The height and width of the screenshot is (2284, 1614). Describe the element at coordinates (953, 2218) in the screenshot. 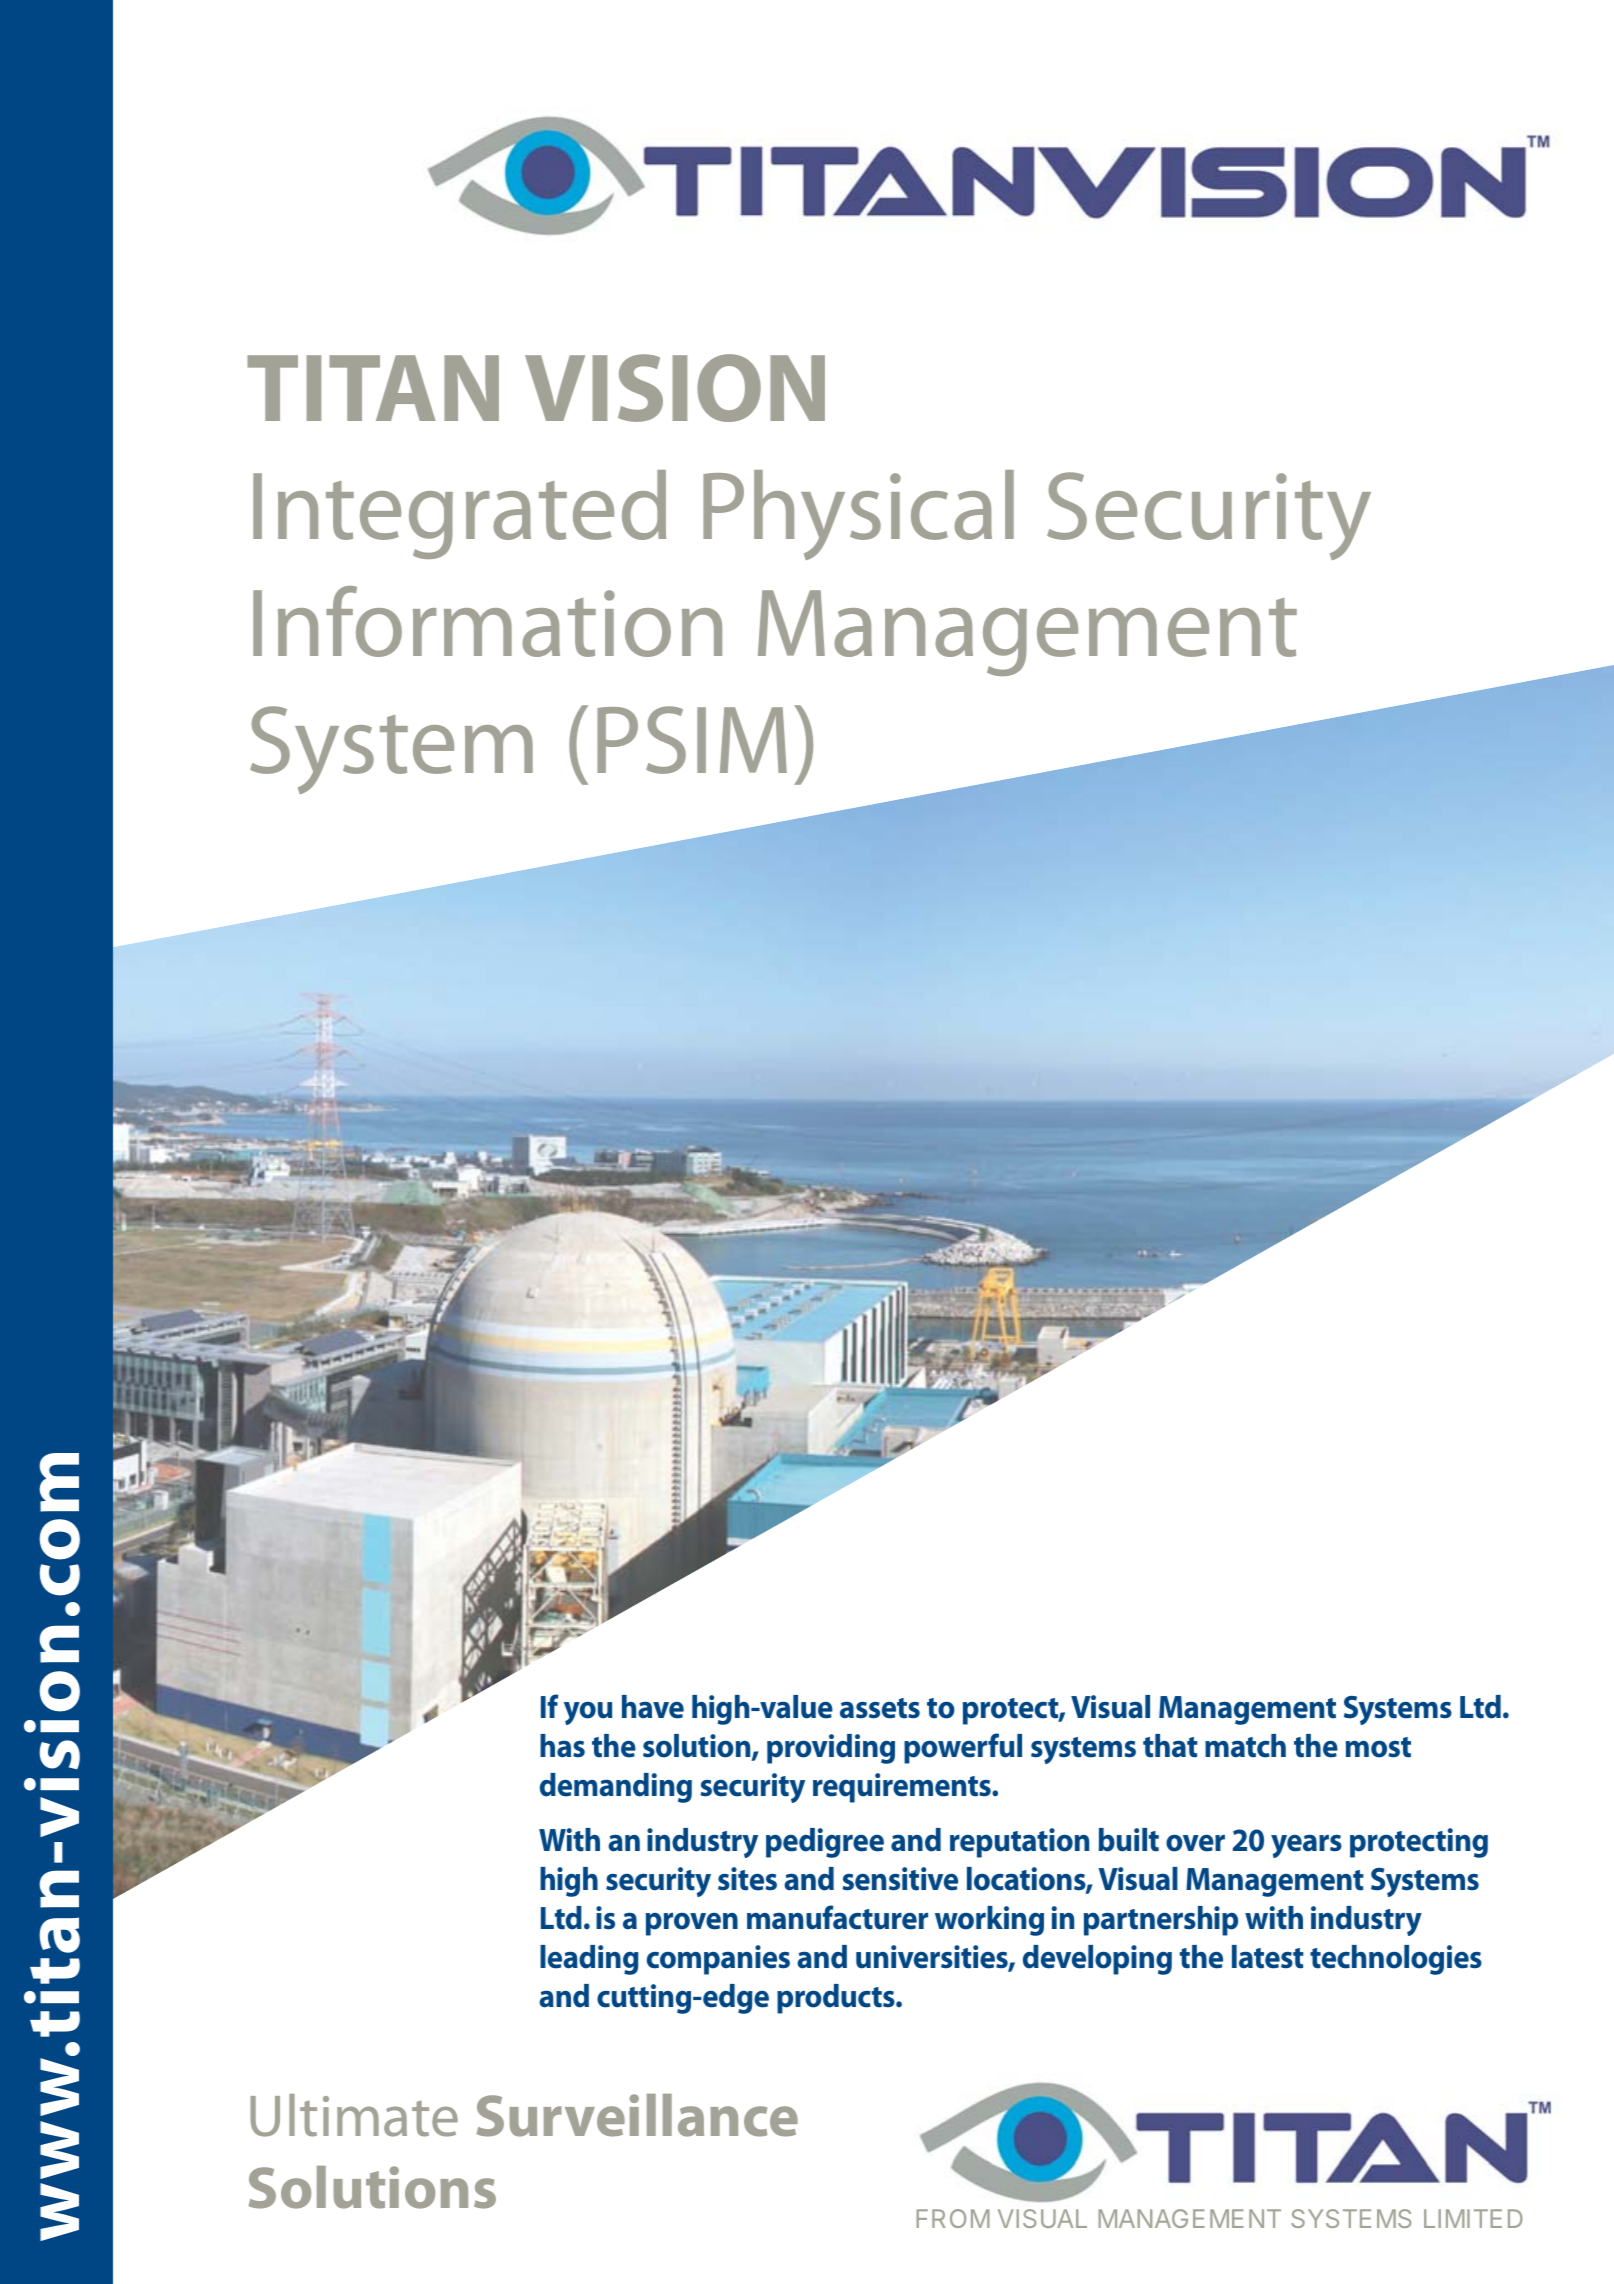

I see `FROM` at that location.
